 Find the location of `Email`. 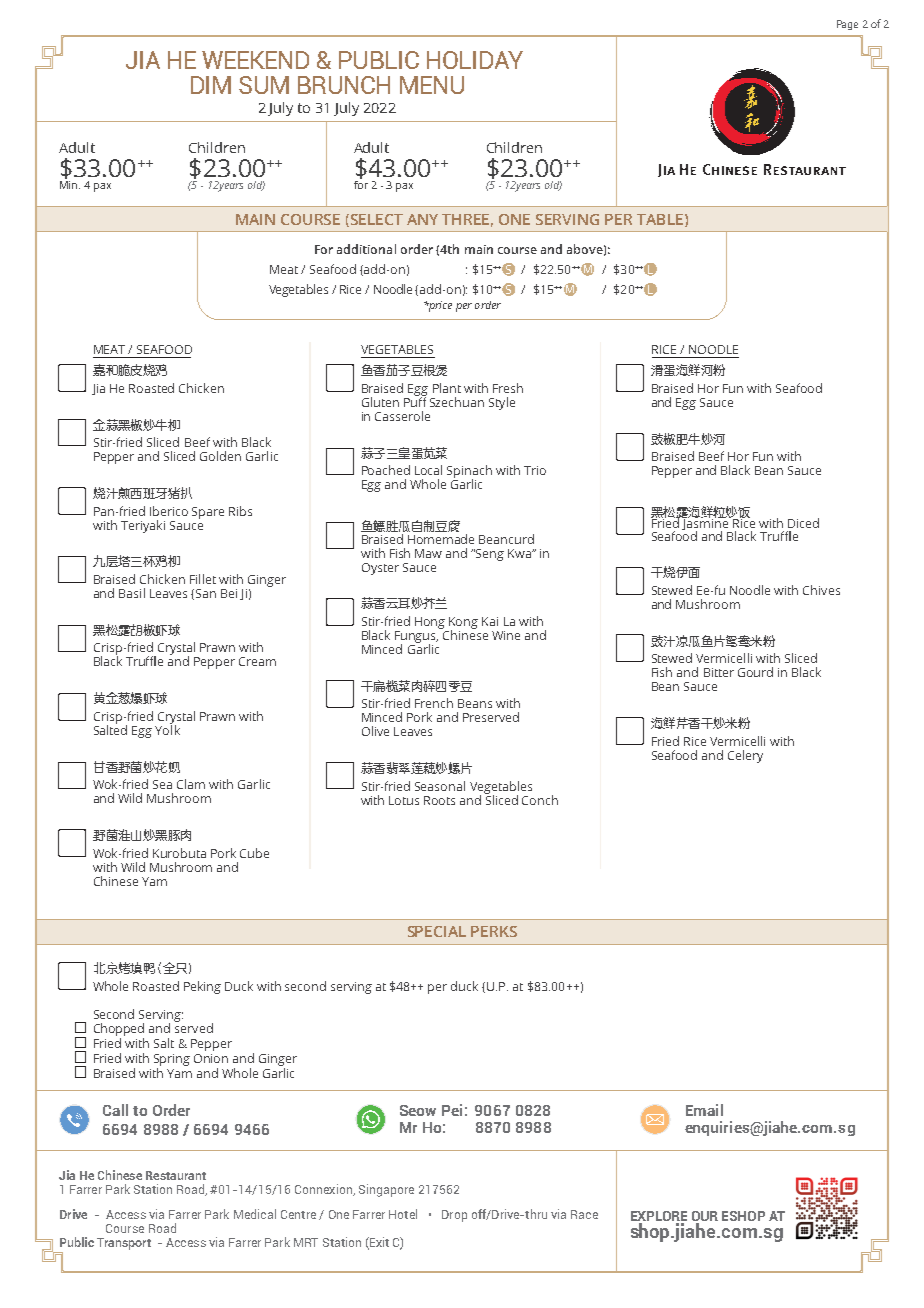

Email is located at coordinates (704, 1110).
